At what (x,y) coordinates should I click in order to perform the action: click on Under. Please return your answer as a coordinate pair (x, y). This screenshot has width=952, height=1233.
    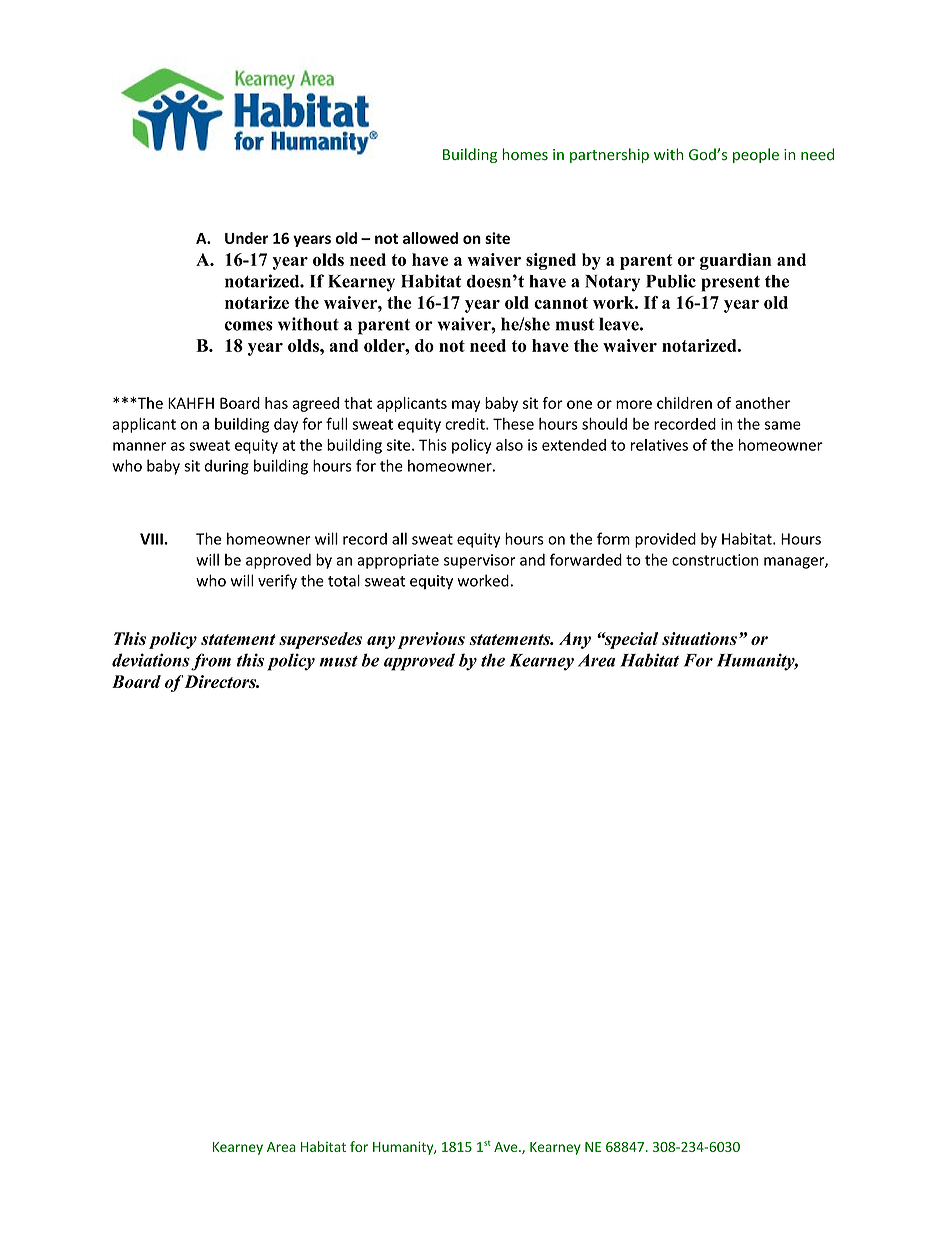
    Looking at the image, I should click on (246, 238).
